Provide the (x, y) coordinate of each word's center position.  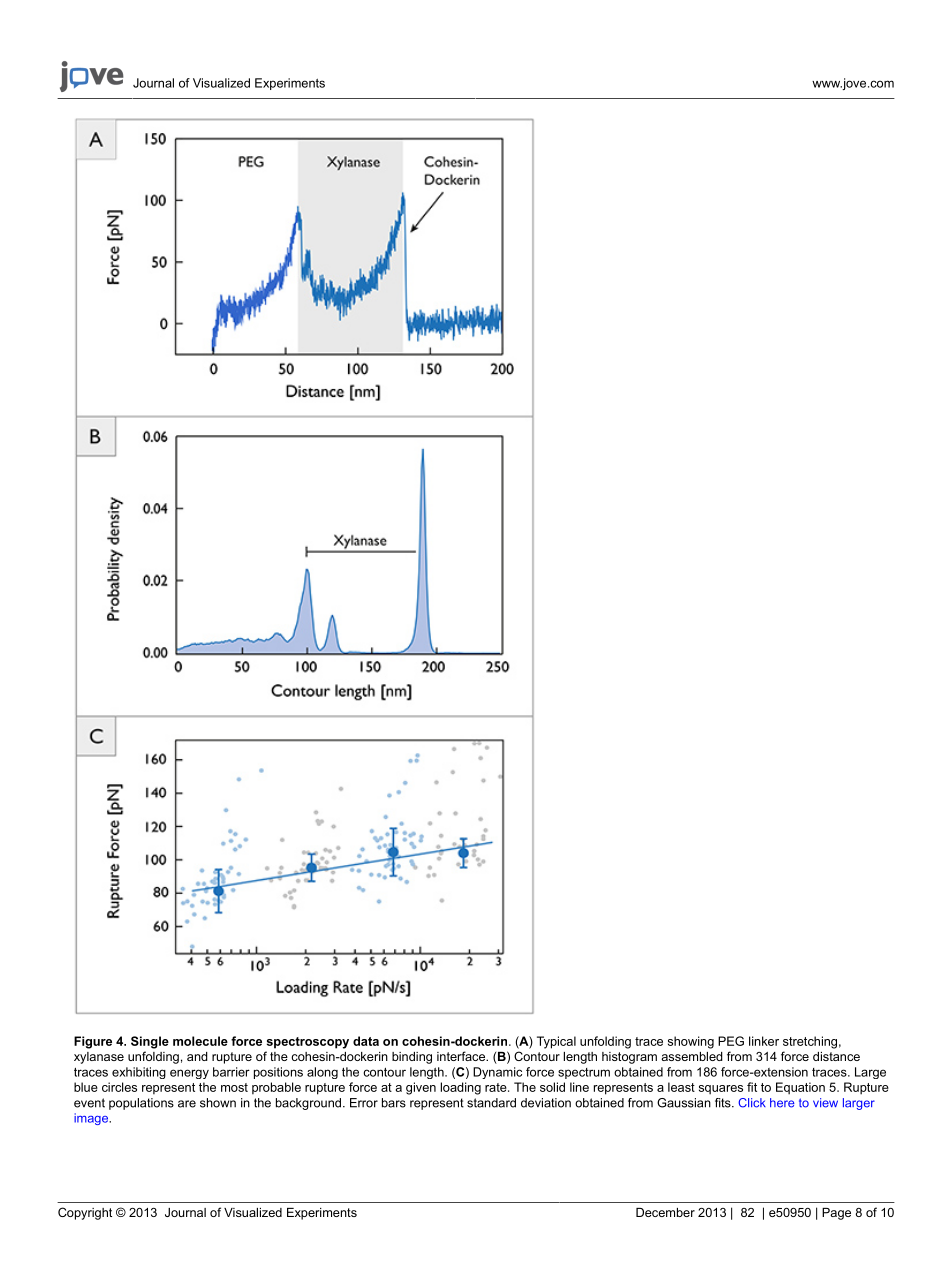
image (92, 1119)
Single (150, 1042)
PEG (731, 1041)
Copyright (85, 1213)
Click (752, 1103)
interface (462, 1056)
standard (491, 1103)
